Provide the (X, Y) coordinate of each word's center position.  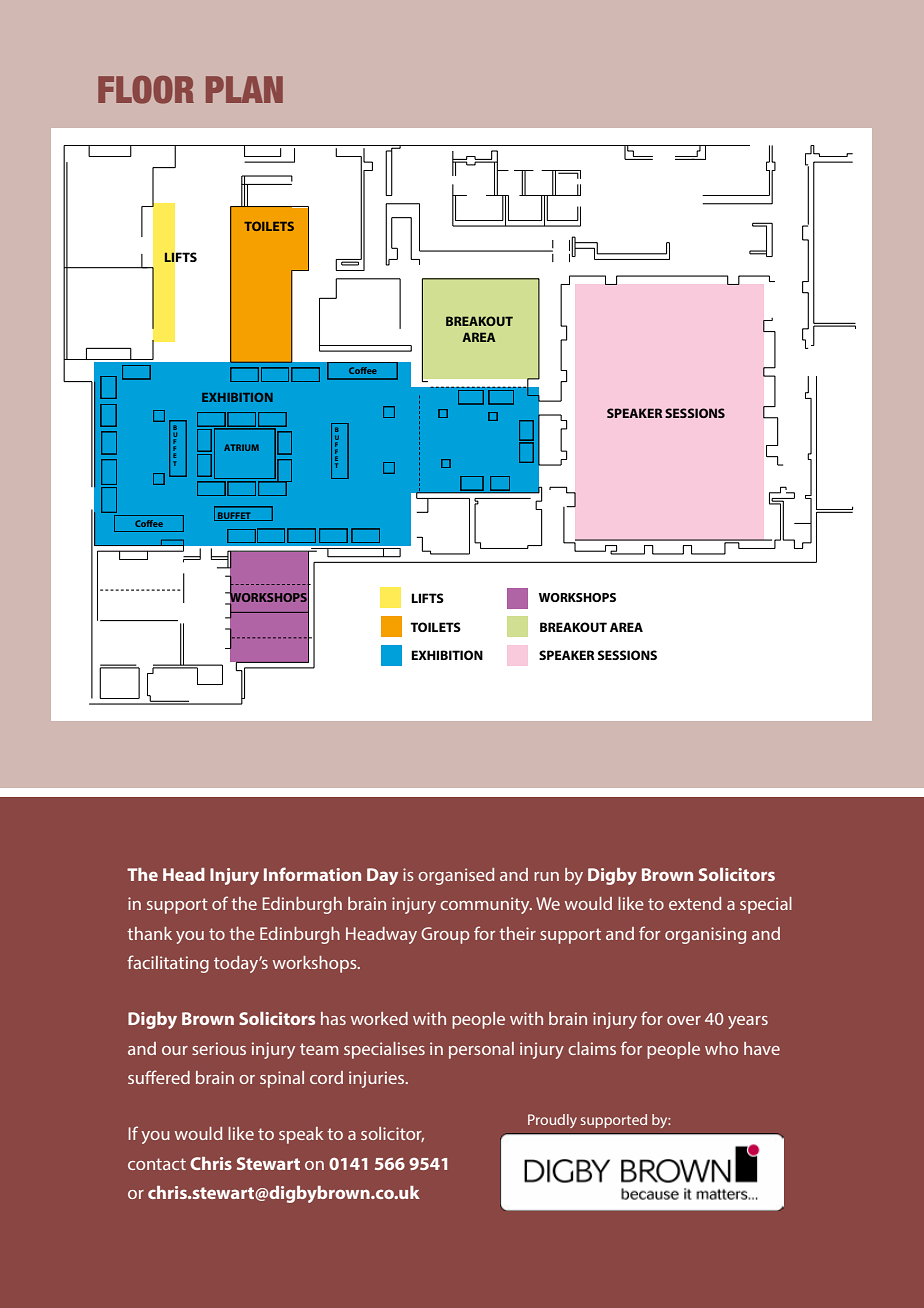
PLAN (244, 89)
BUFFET (234, 516)
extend (695, 903)
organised (456, 876)
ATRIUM (241, 447)
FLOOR (146, 90)
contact (157, 1164)
